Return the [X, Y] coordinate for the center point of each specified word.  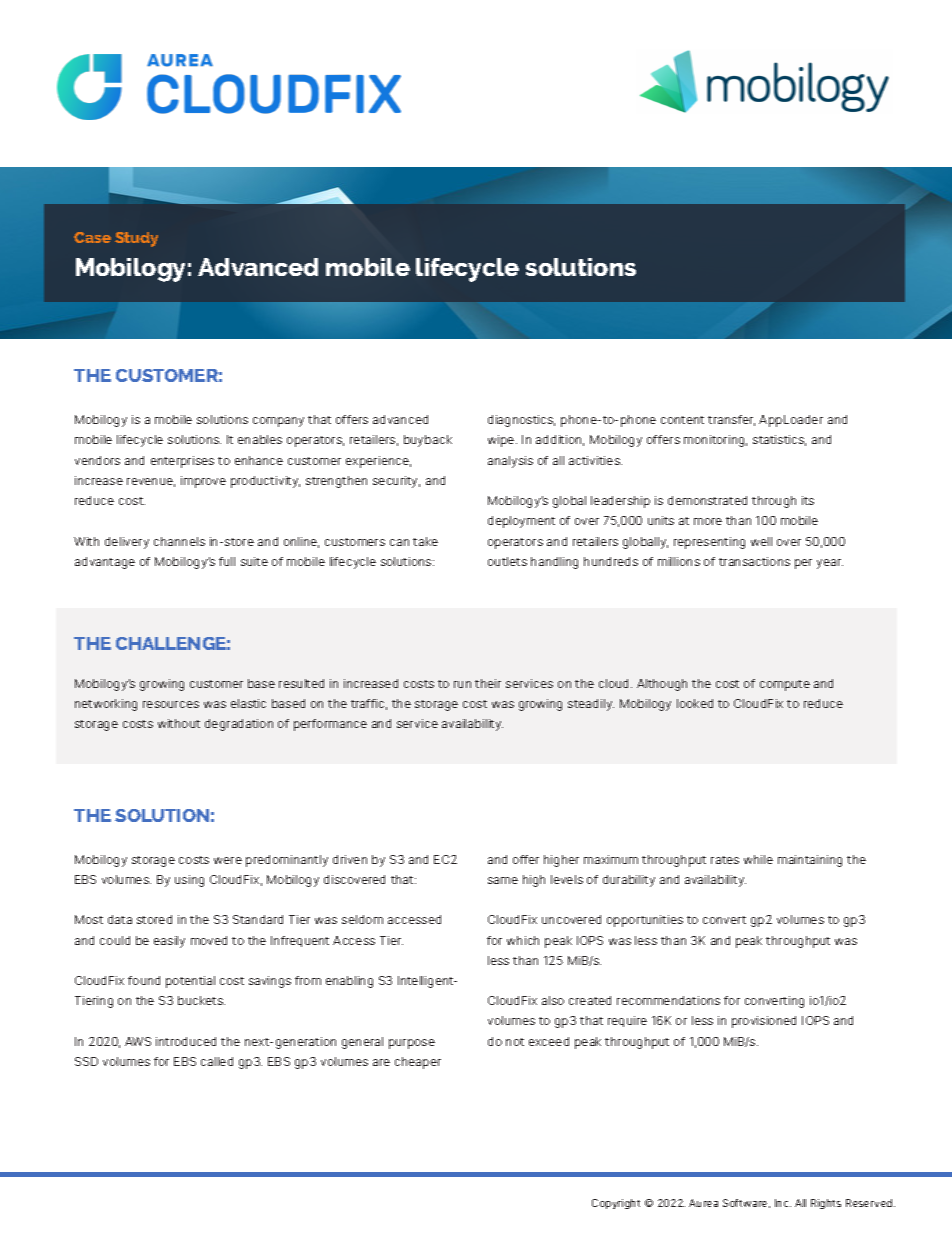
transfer [731, 420]
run [462, 684]
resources [171, 704]
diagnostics [521, 421]
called [217, 1061]
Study [136, 239]
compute [785, 685]
